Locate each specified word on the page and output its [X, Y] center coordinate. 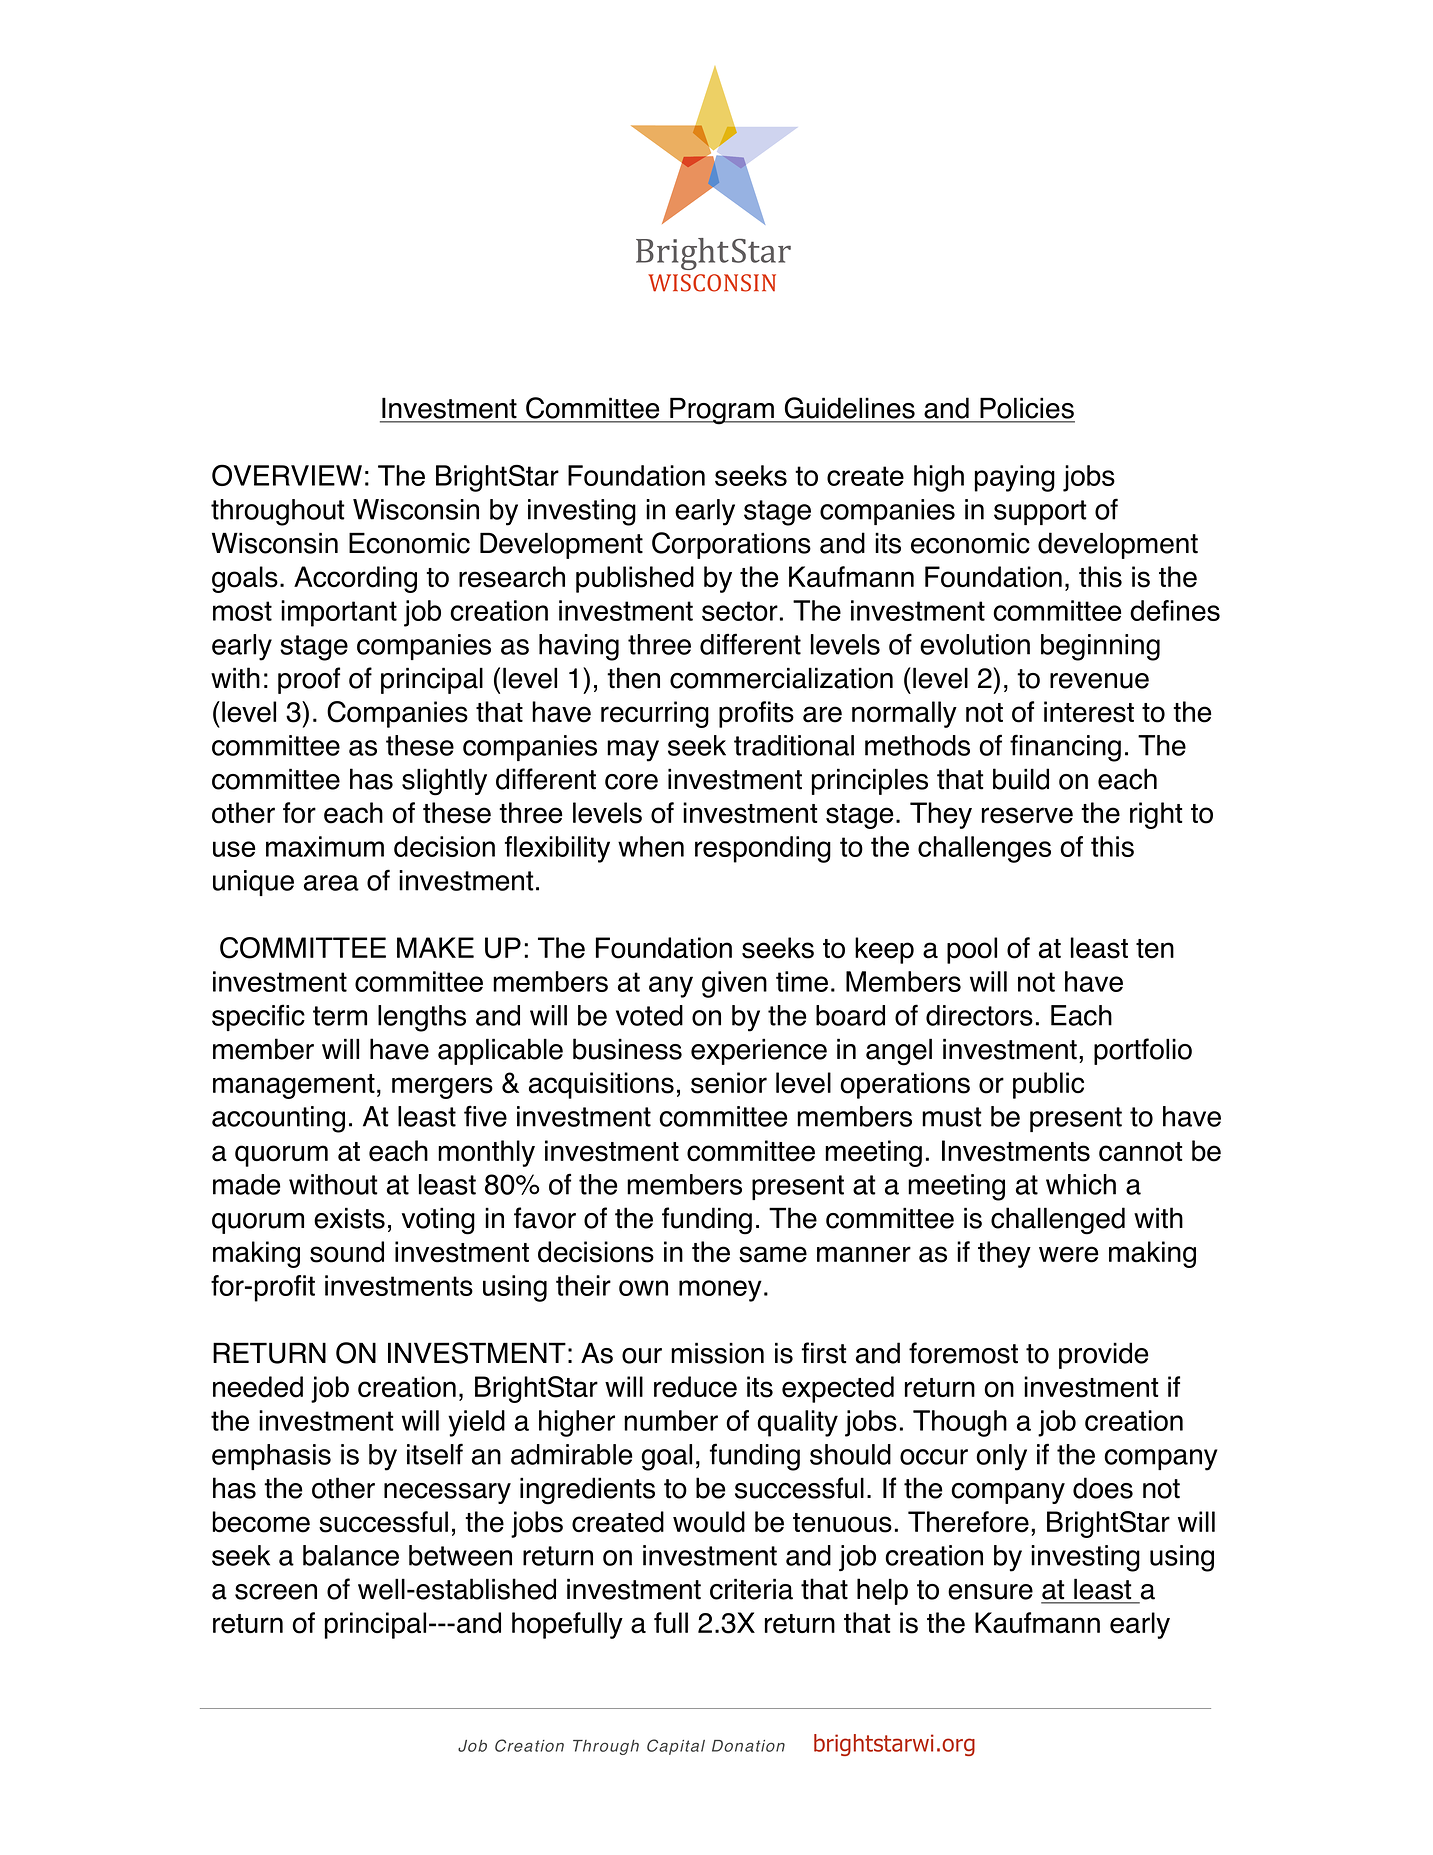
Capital [676, 1747]
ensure [990, 1592]
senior [729, 1083]
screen [276, 1592]
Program [722, 411]
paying [1015, 478]
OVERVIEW [287, 475]
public [1048, 1085]
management [294, 1086]
